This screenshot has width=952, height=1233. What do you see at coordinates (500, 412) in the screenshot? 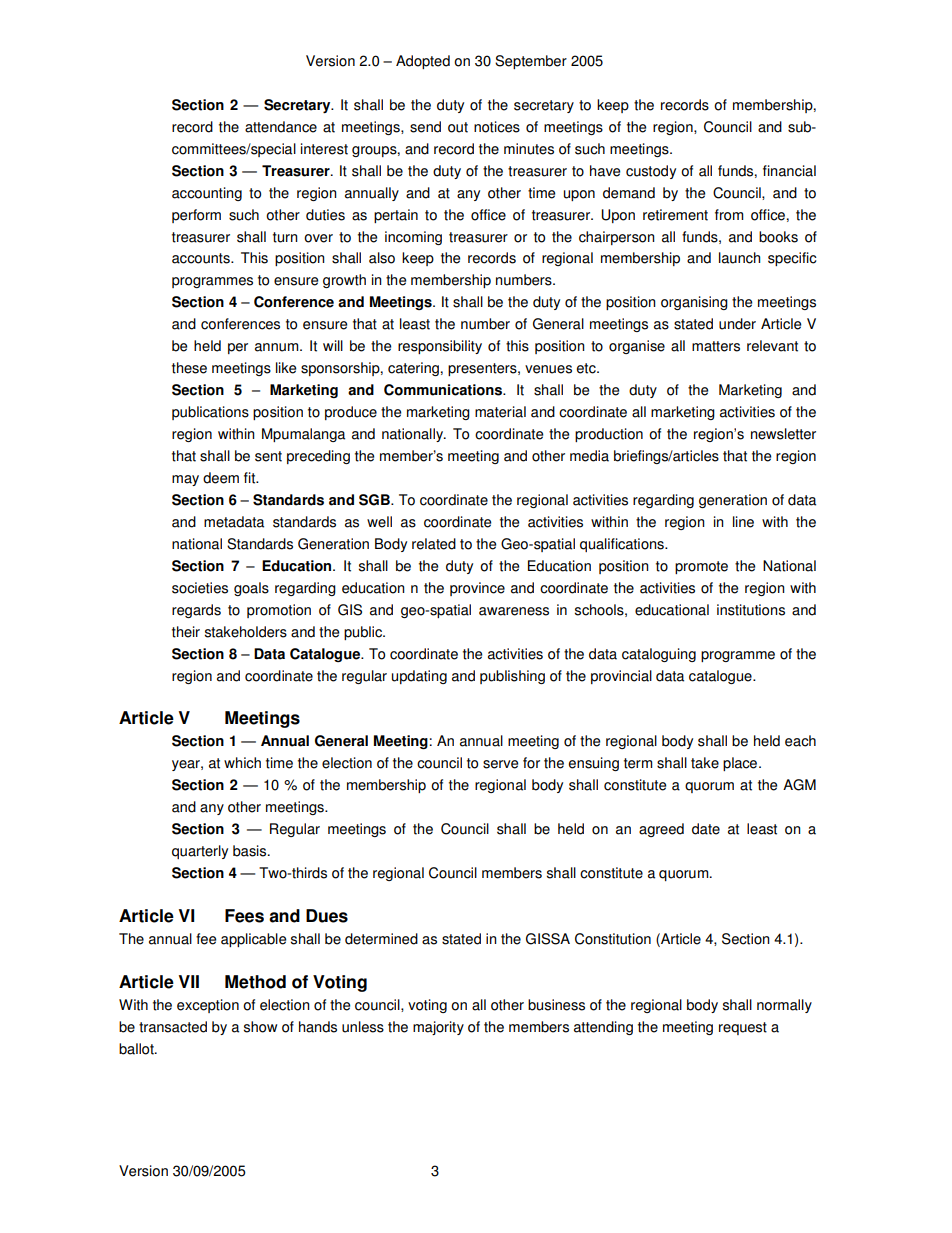
I see `material` at bounding box center [500, 412].
